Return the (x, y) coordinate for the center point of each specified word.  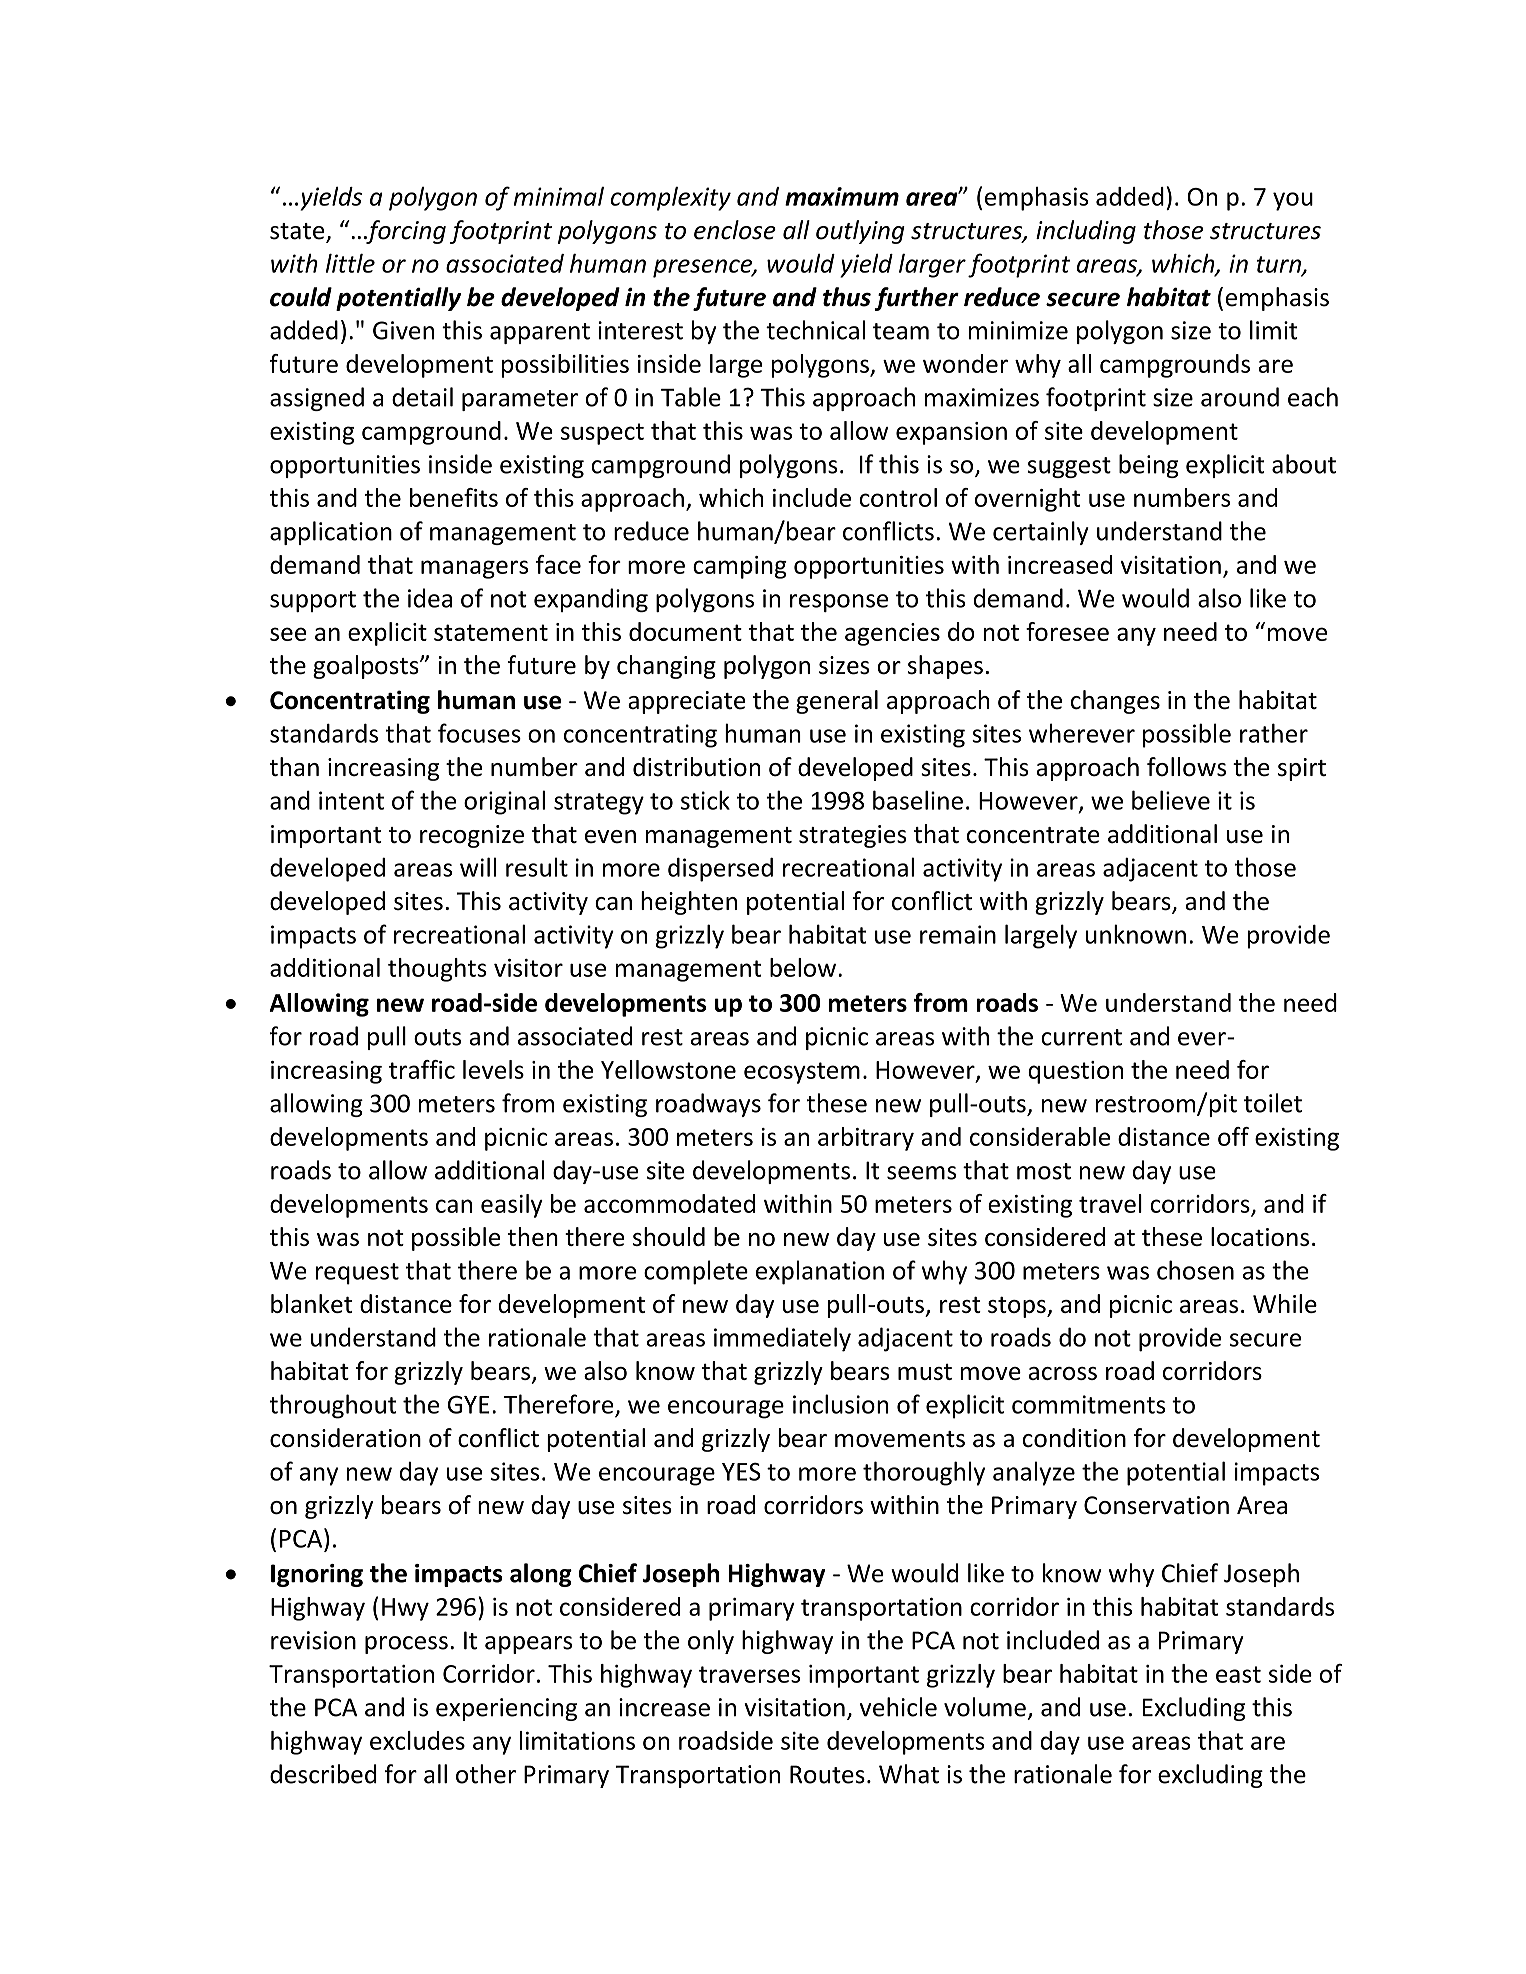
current (1081, 1037)
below (803, 967)
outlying (860, 232)
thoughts (437, 970)
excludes (417, 1740)
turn (1280, 265)
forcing (405, 232)
